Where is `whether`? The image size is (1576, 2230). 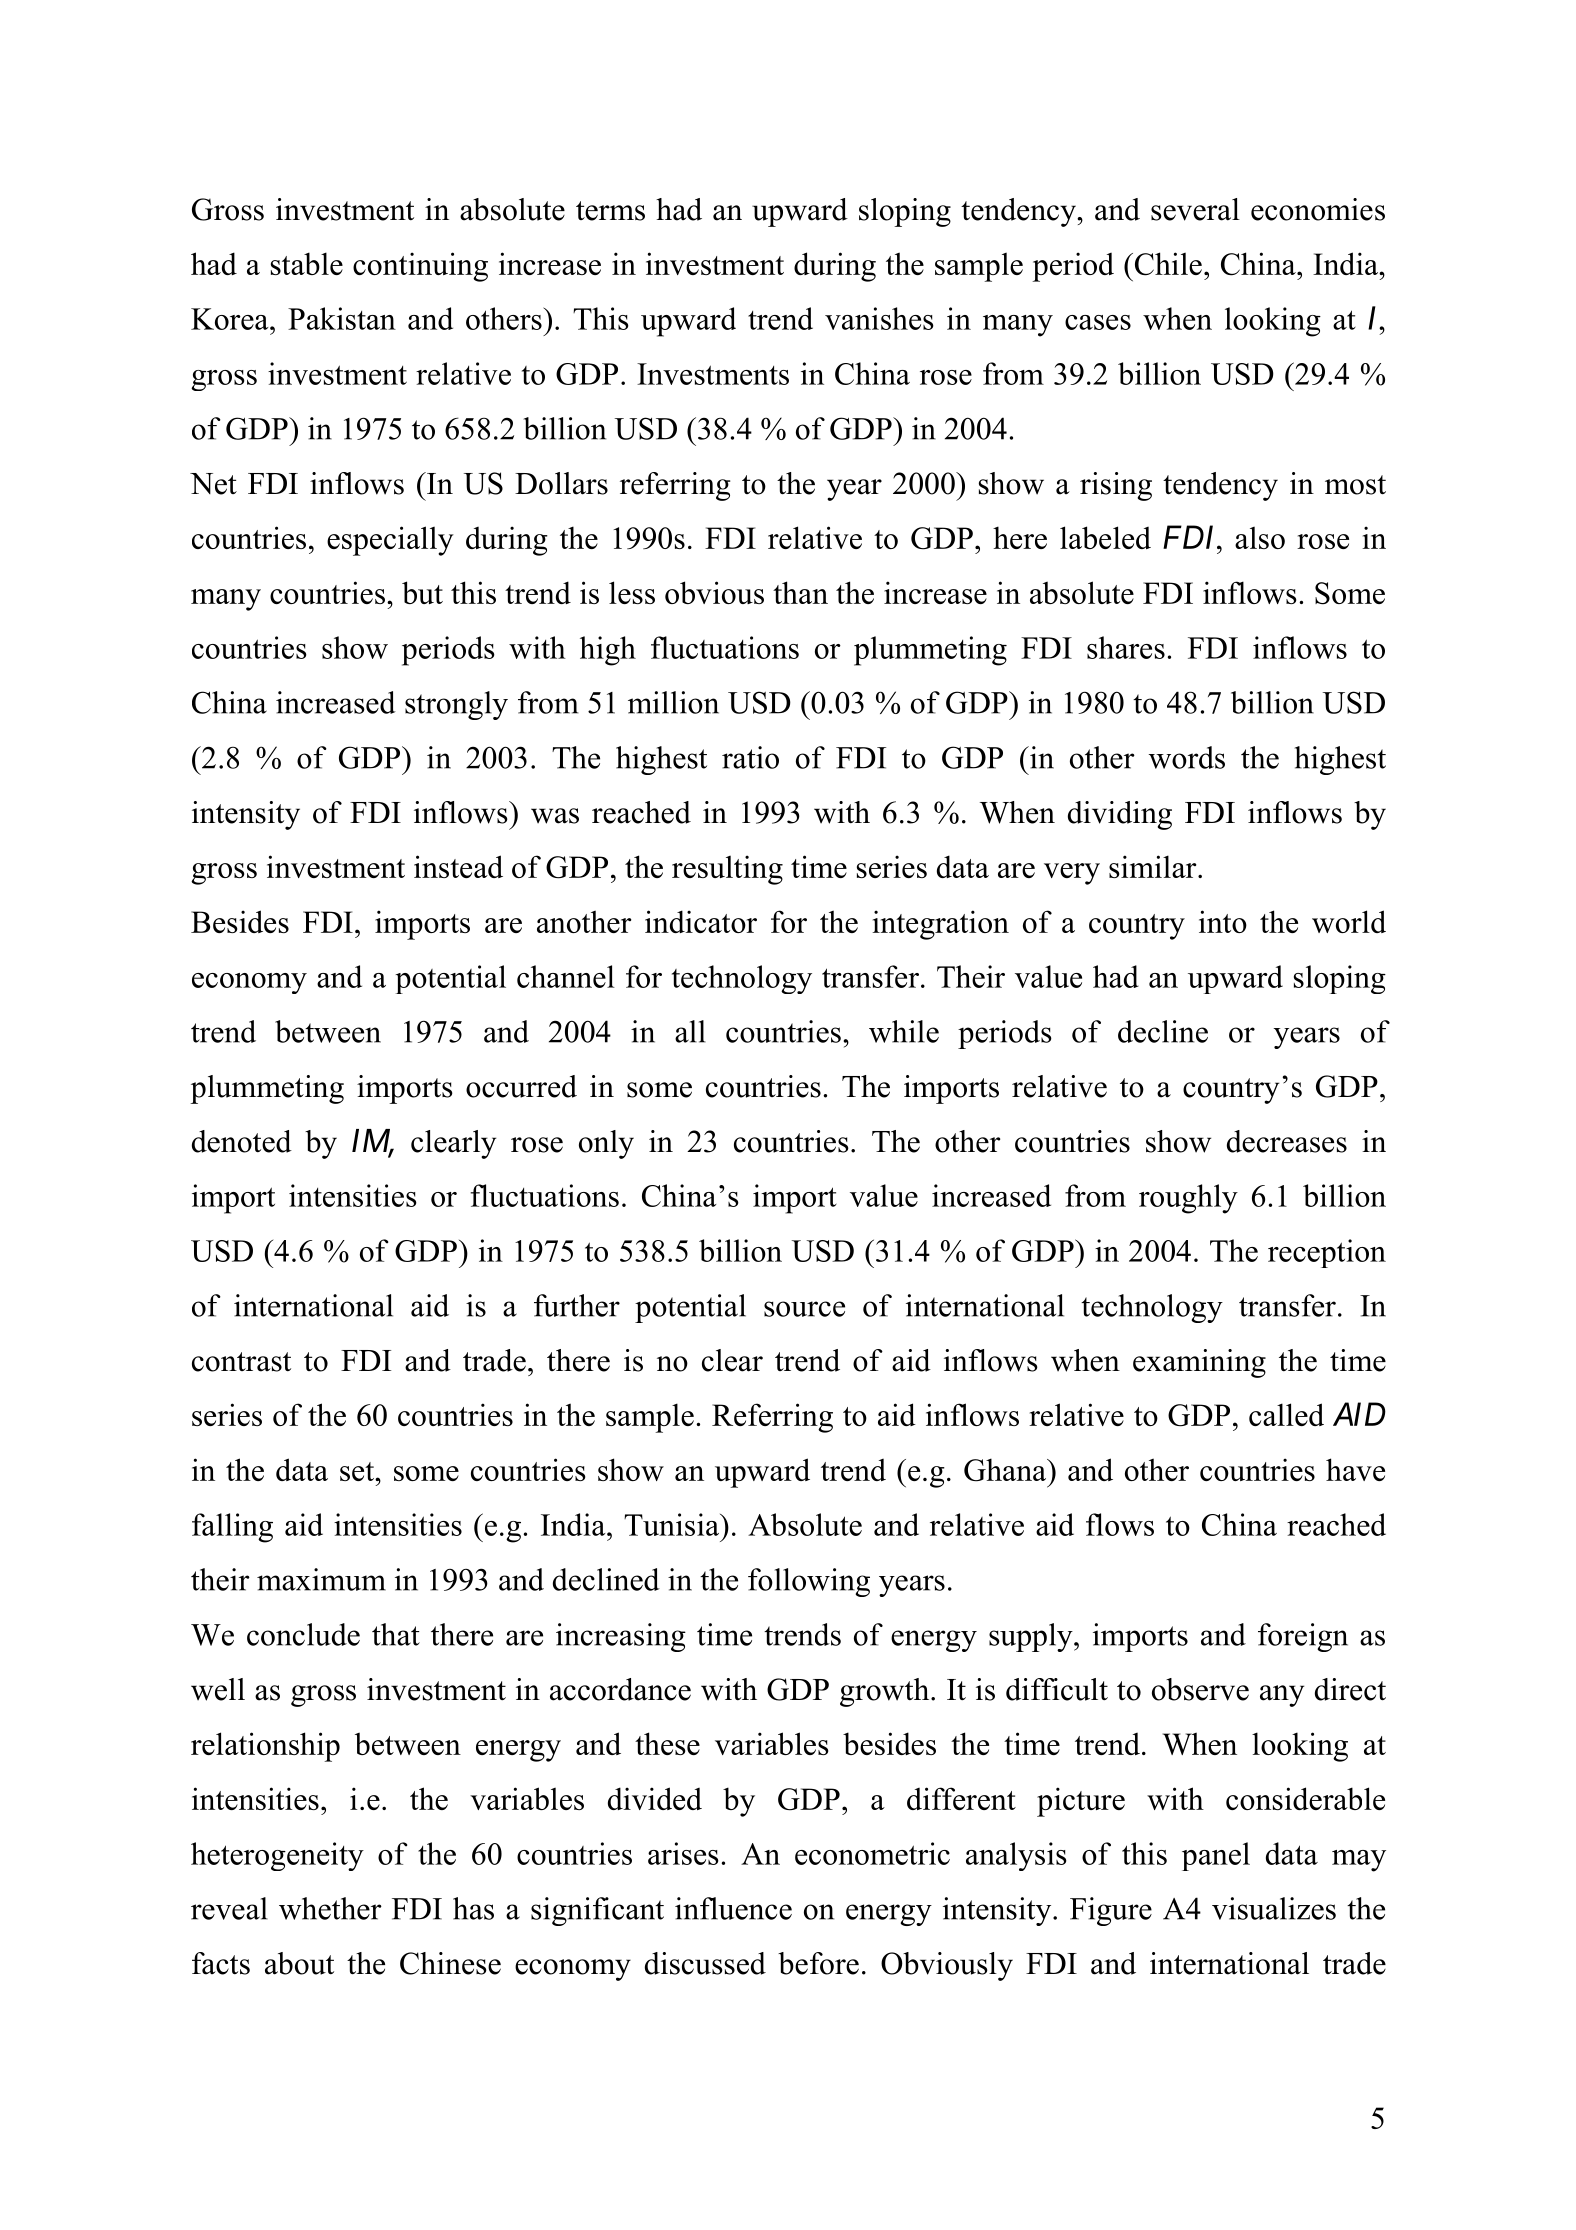 whether is located at coordinates (330, 1908).
